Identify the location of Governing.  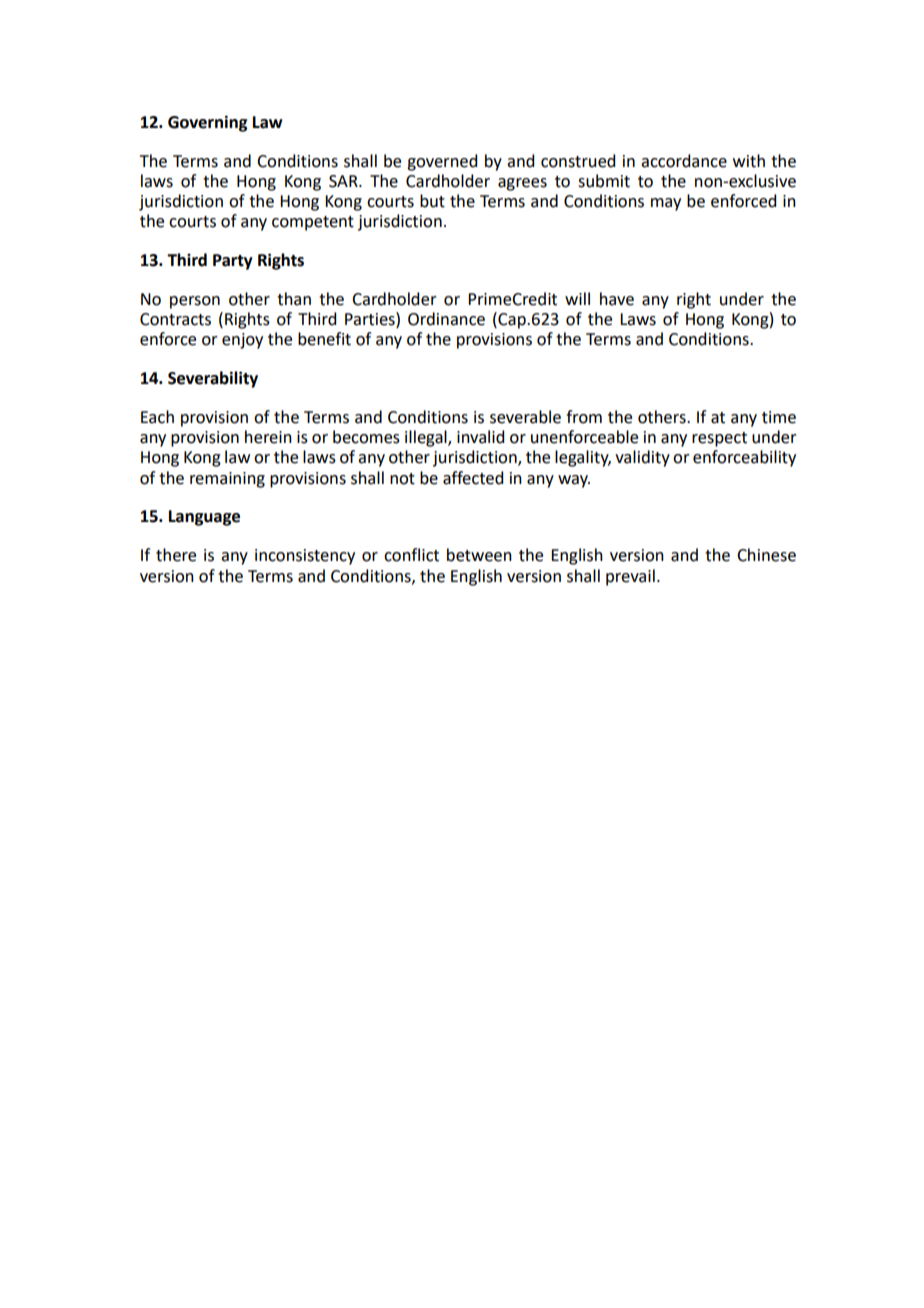
(208, 123).
